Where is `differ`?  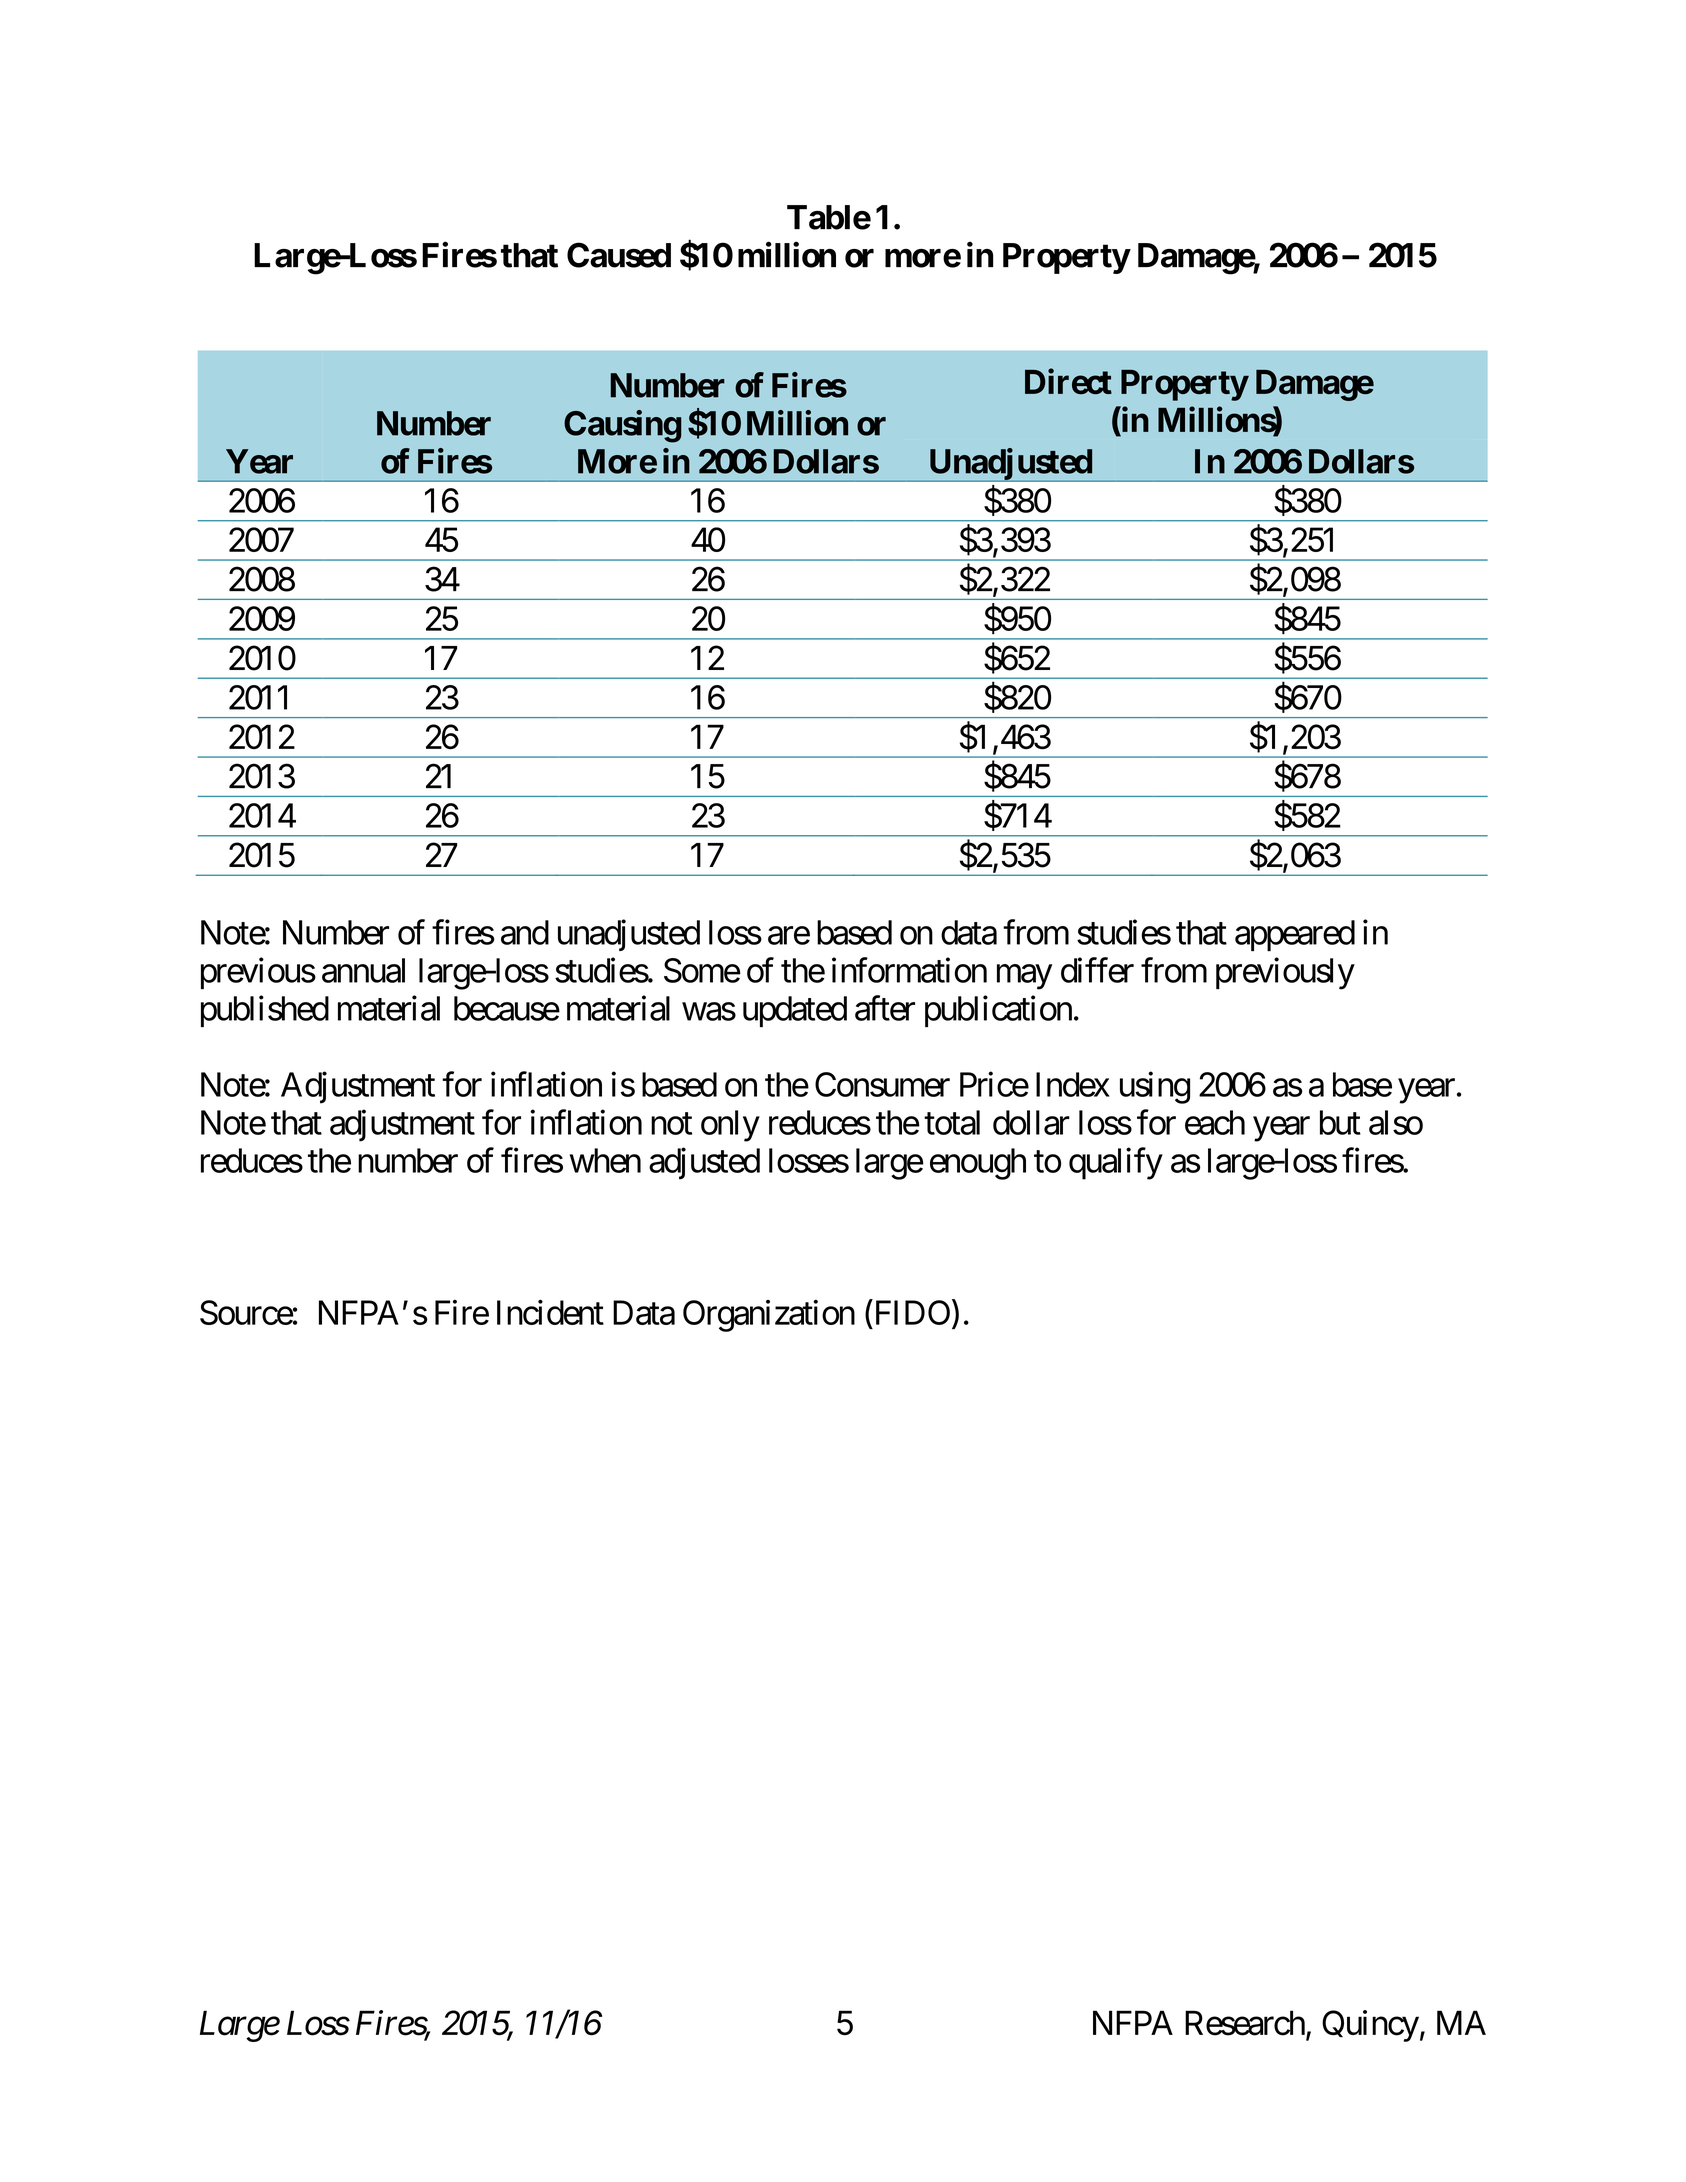 differ is located at coordinates (1097, 970).
